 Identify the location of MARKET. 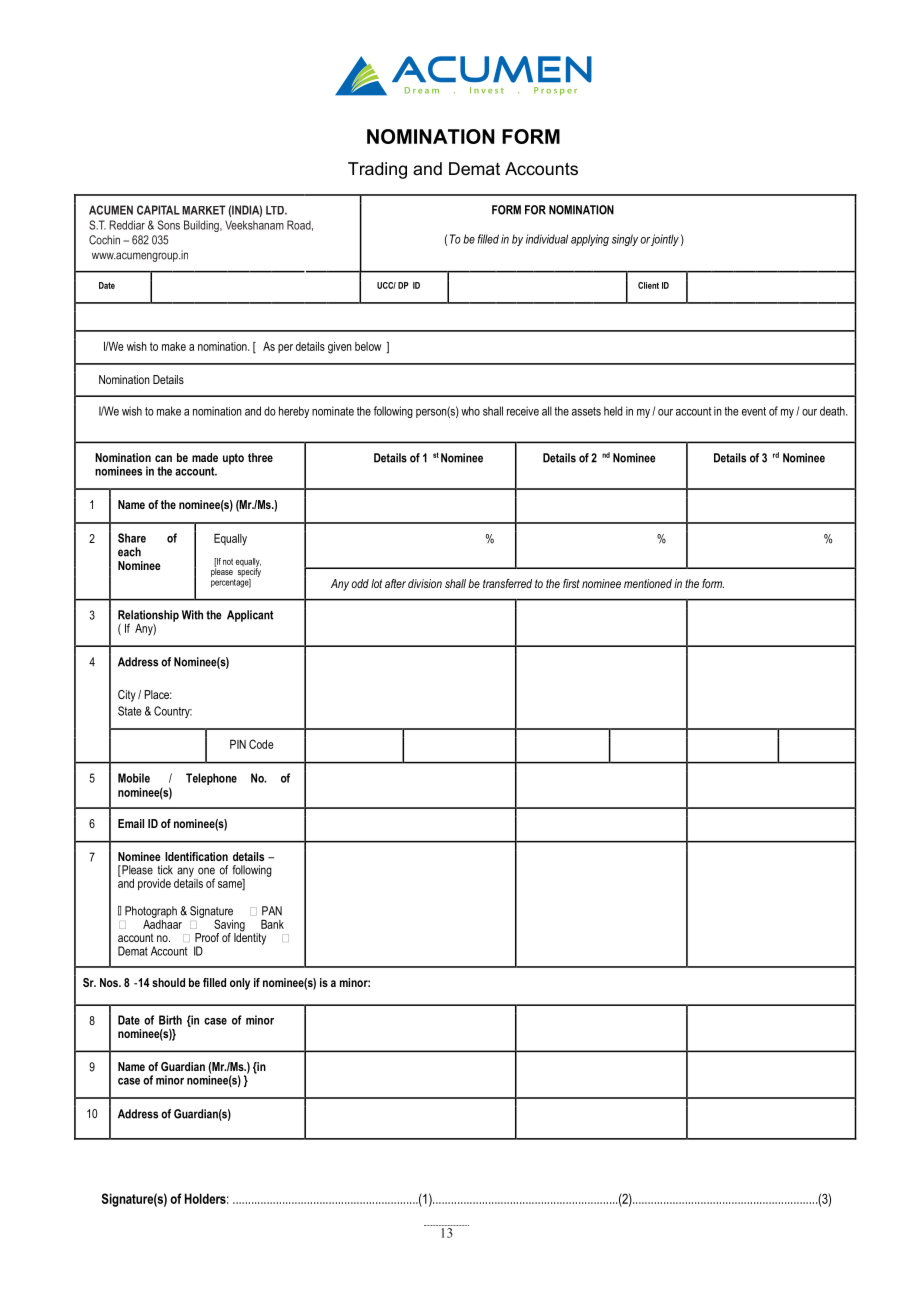
(204, 210).
